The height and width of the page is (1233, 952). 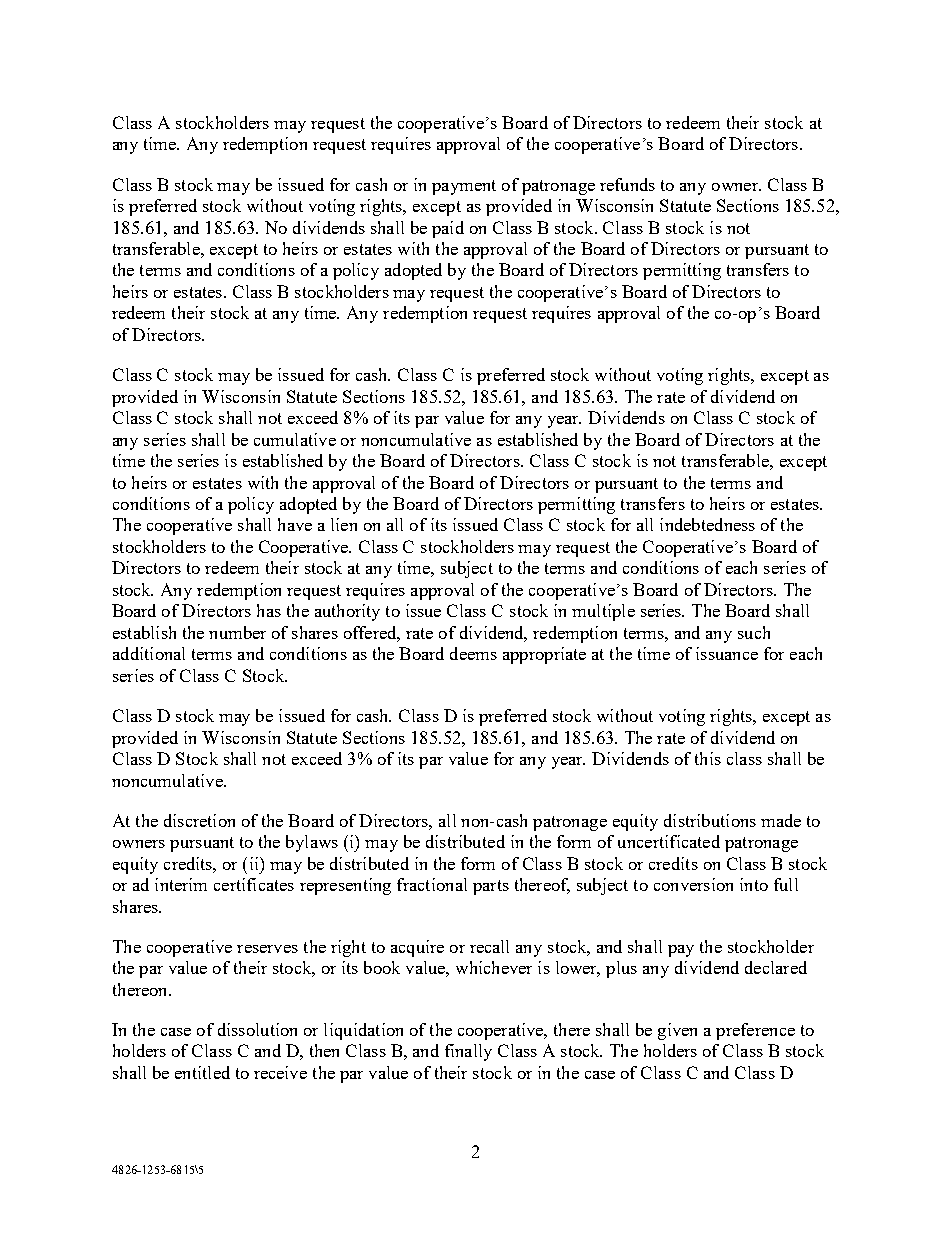 What do you see at coordinates (295, 524) in the page?
I see `have` at bounding box center [295, 524].
